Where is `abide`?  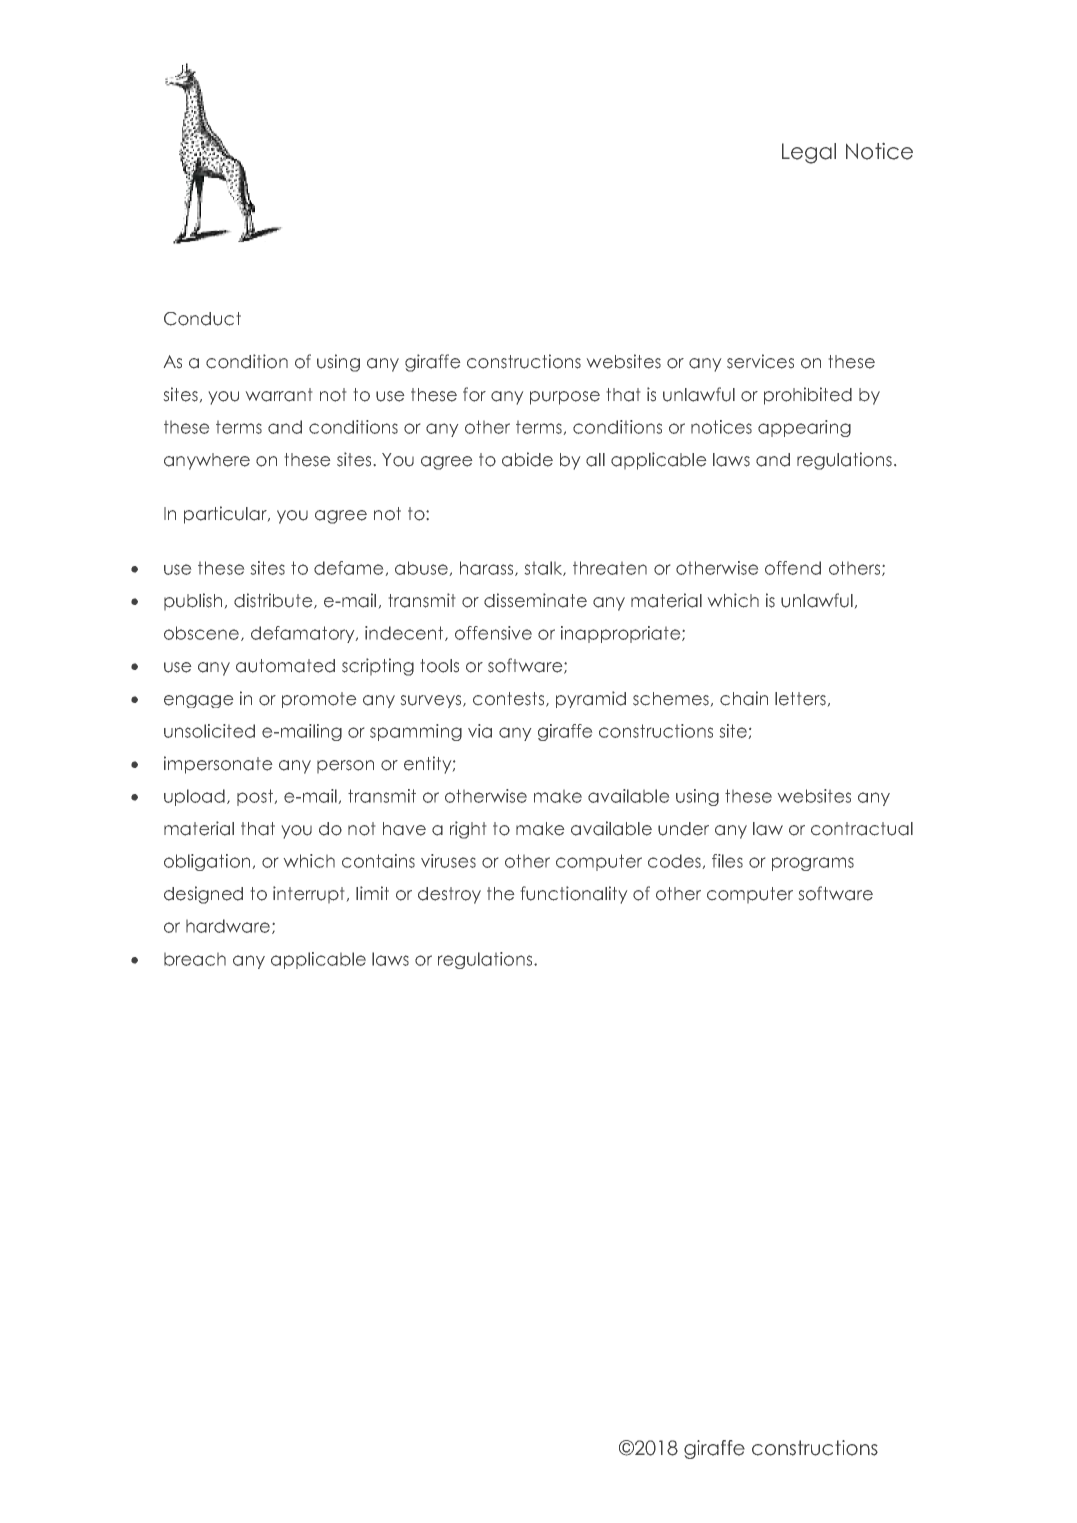
abide is located at coordinates (527, 459).
